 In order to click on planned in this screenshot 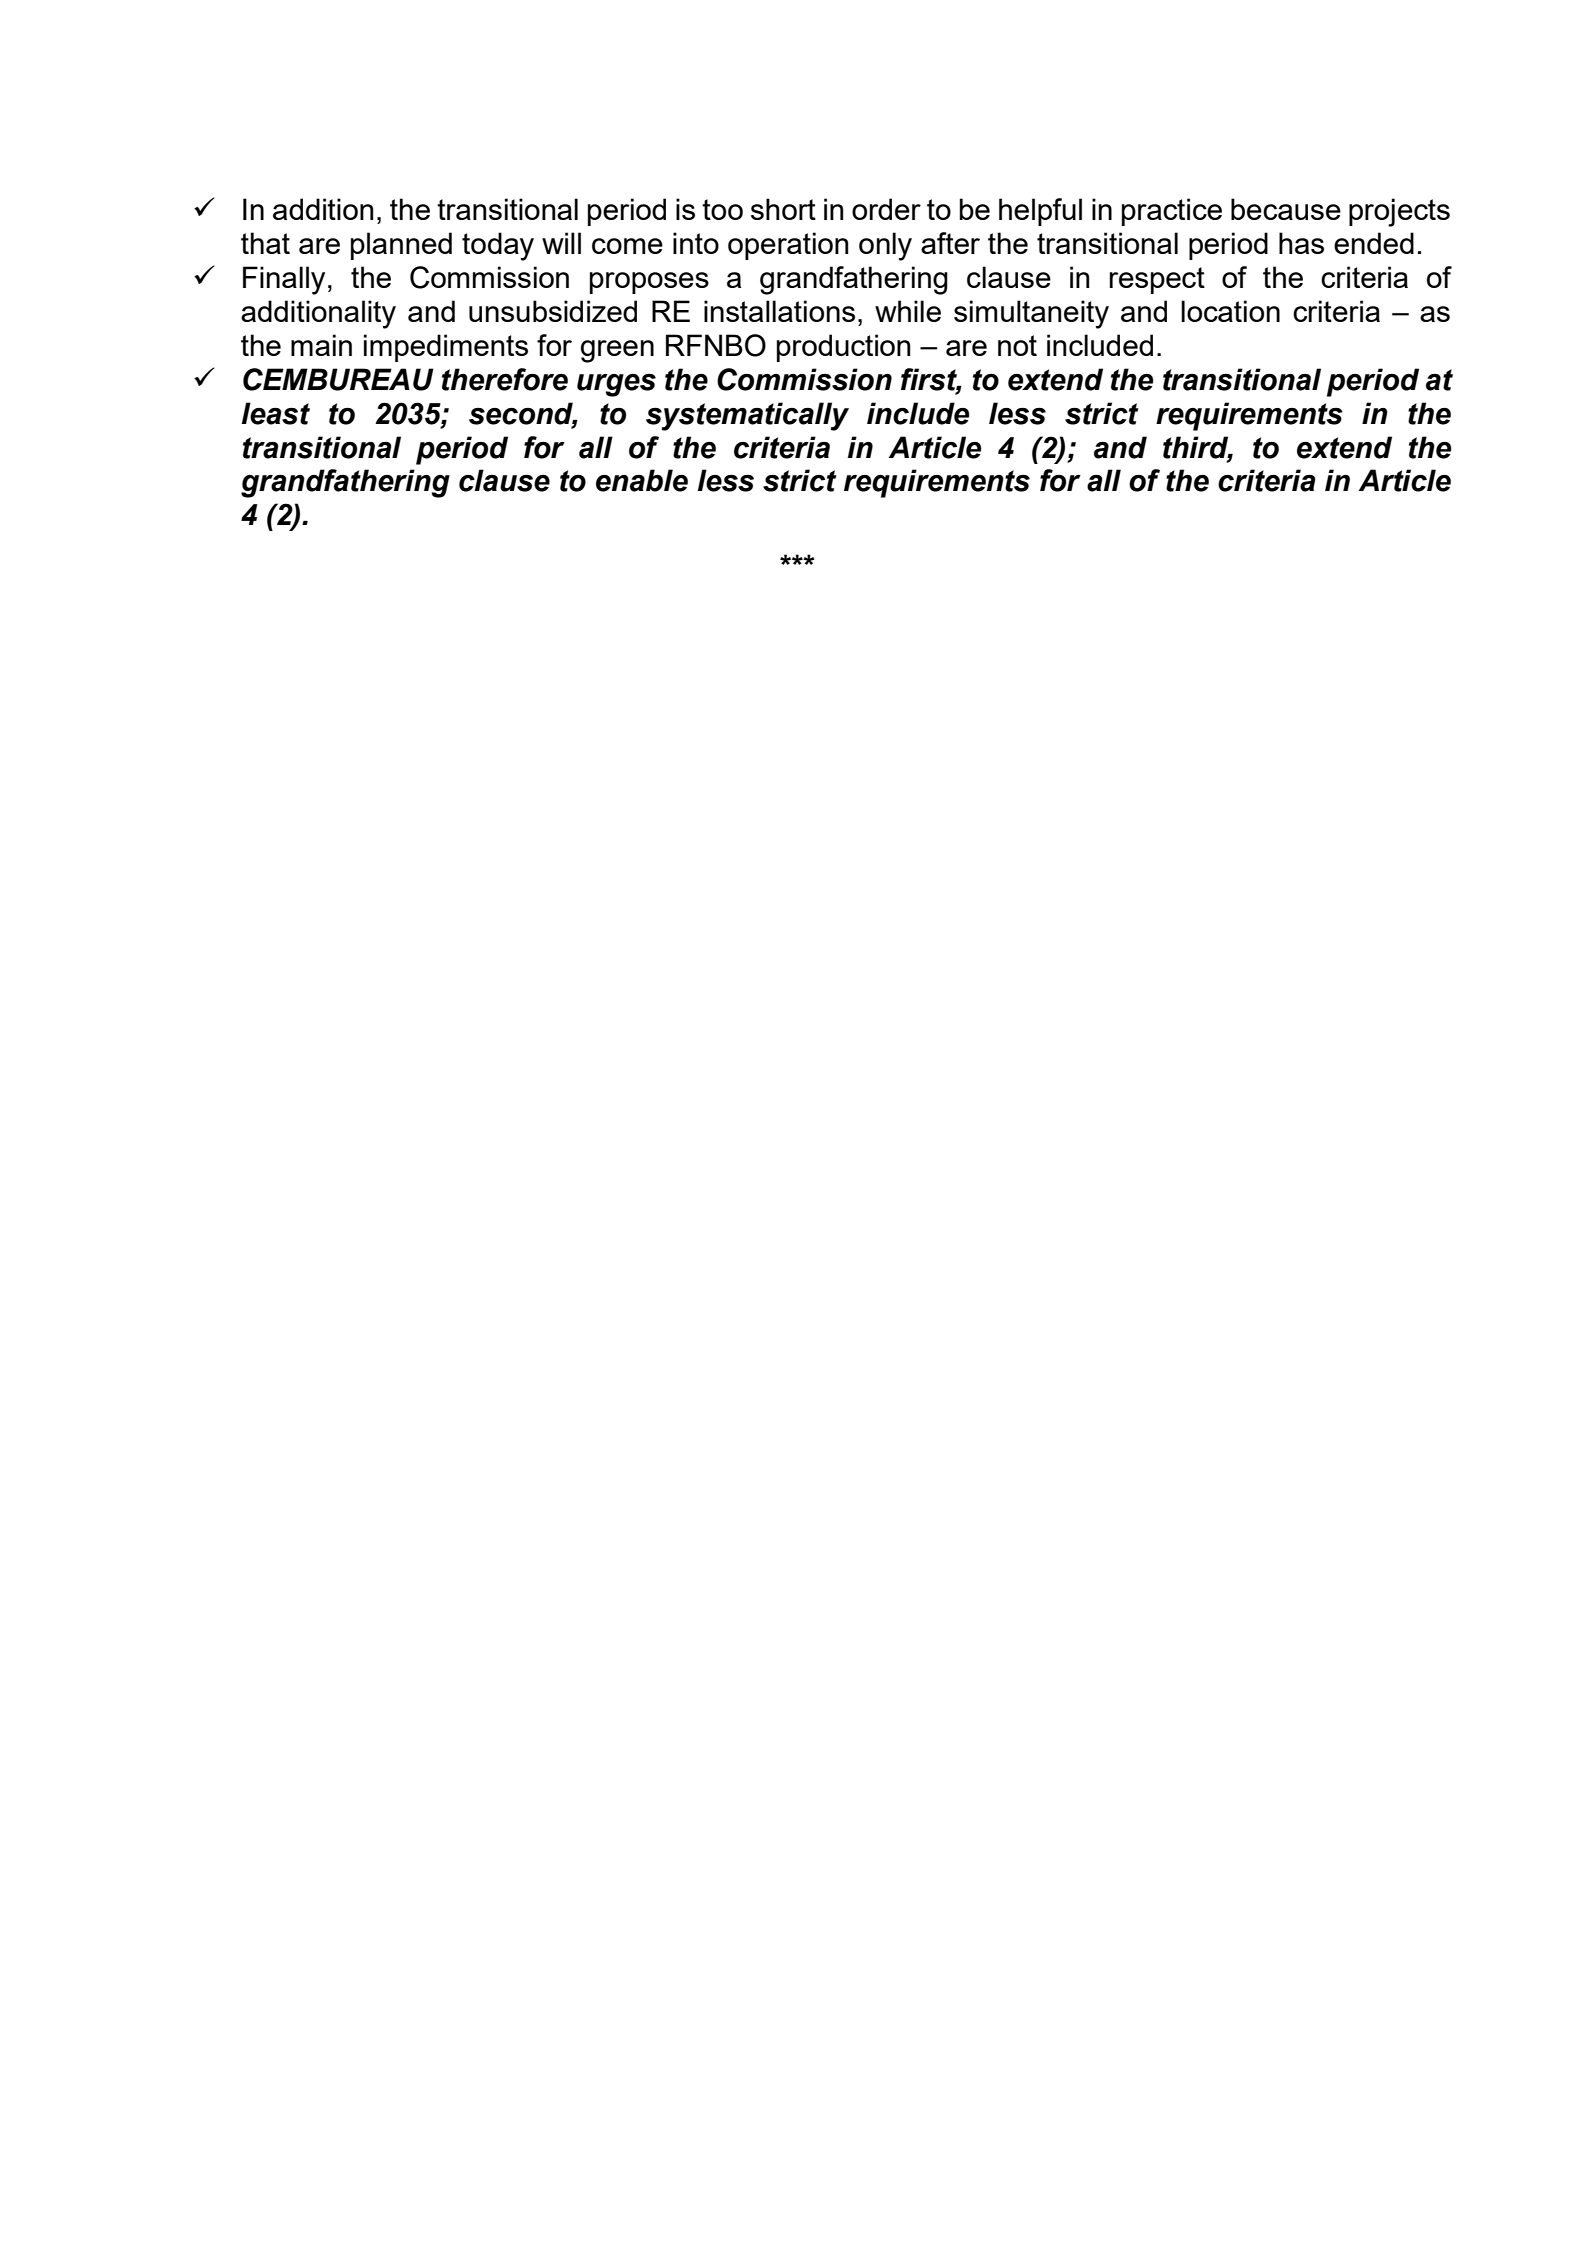, I will do `click(401, 246)`.
